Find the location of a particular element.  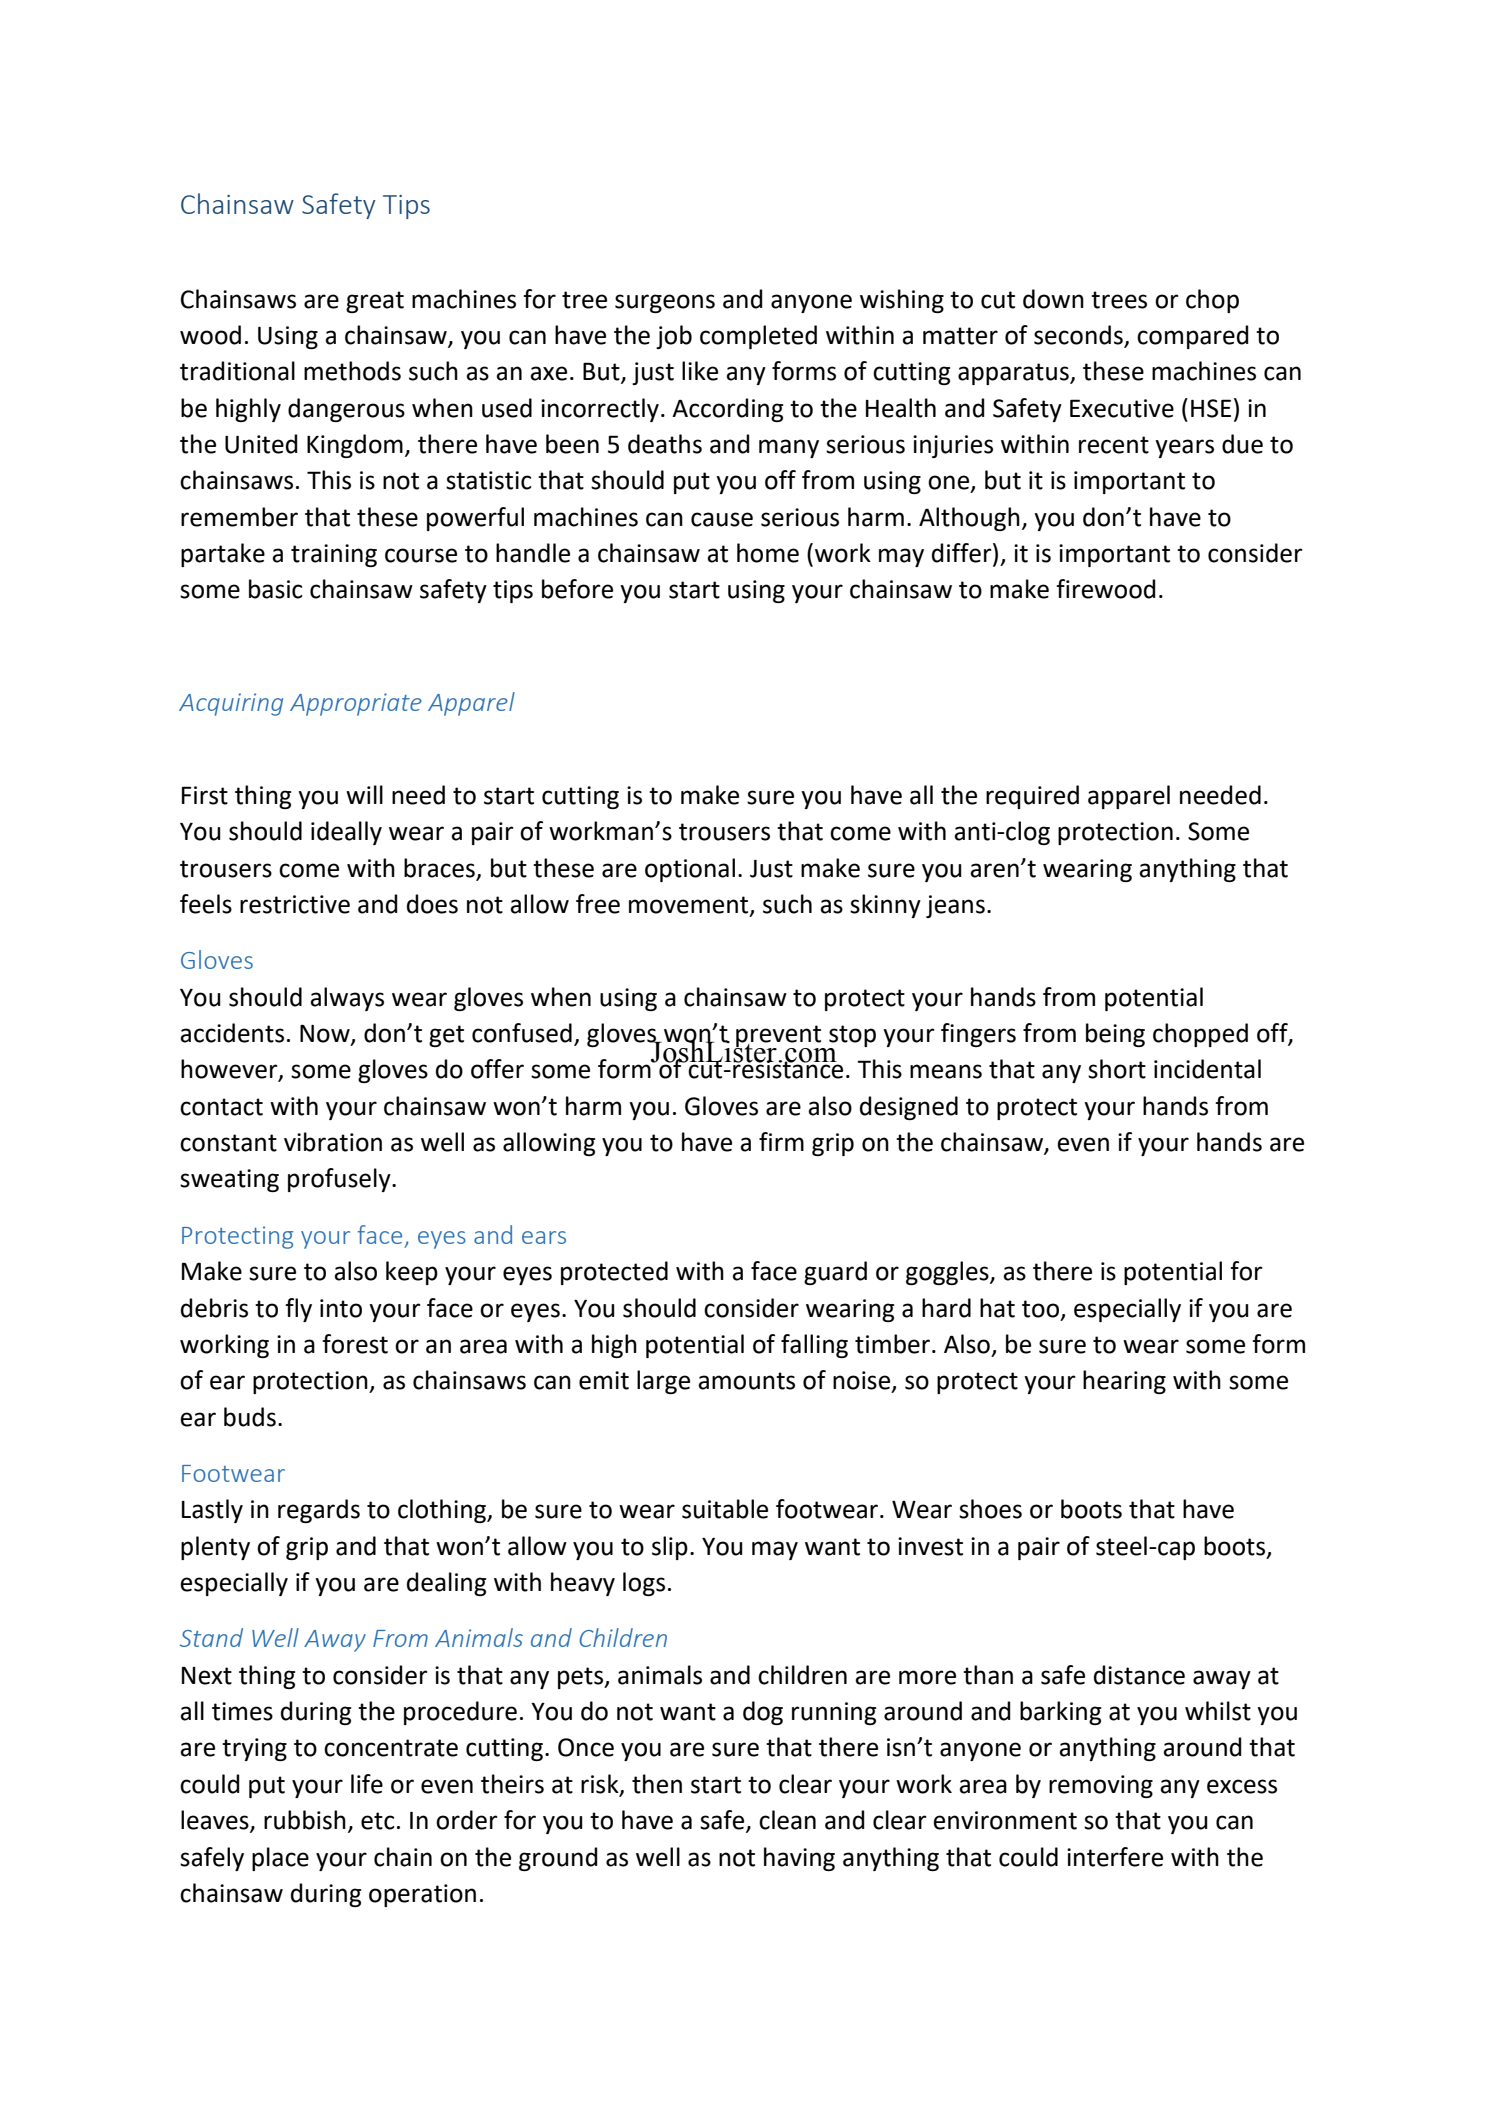

firm is located at coordinates (781, 1141).
